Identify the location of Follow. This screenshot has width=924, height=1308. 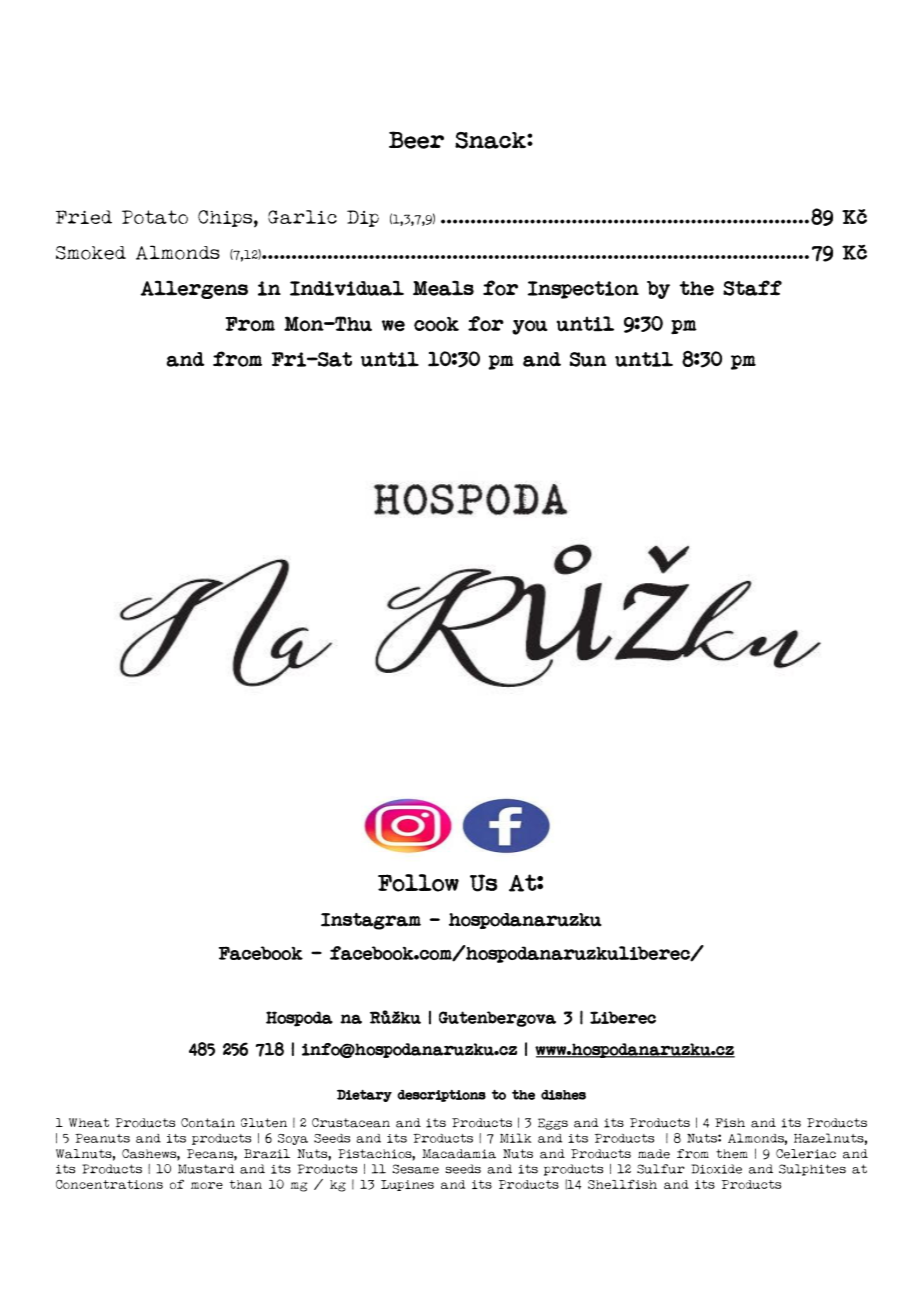
(418, 883).
